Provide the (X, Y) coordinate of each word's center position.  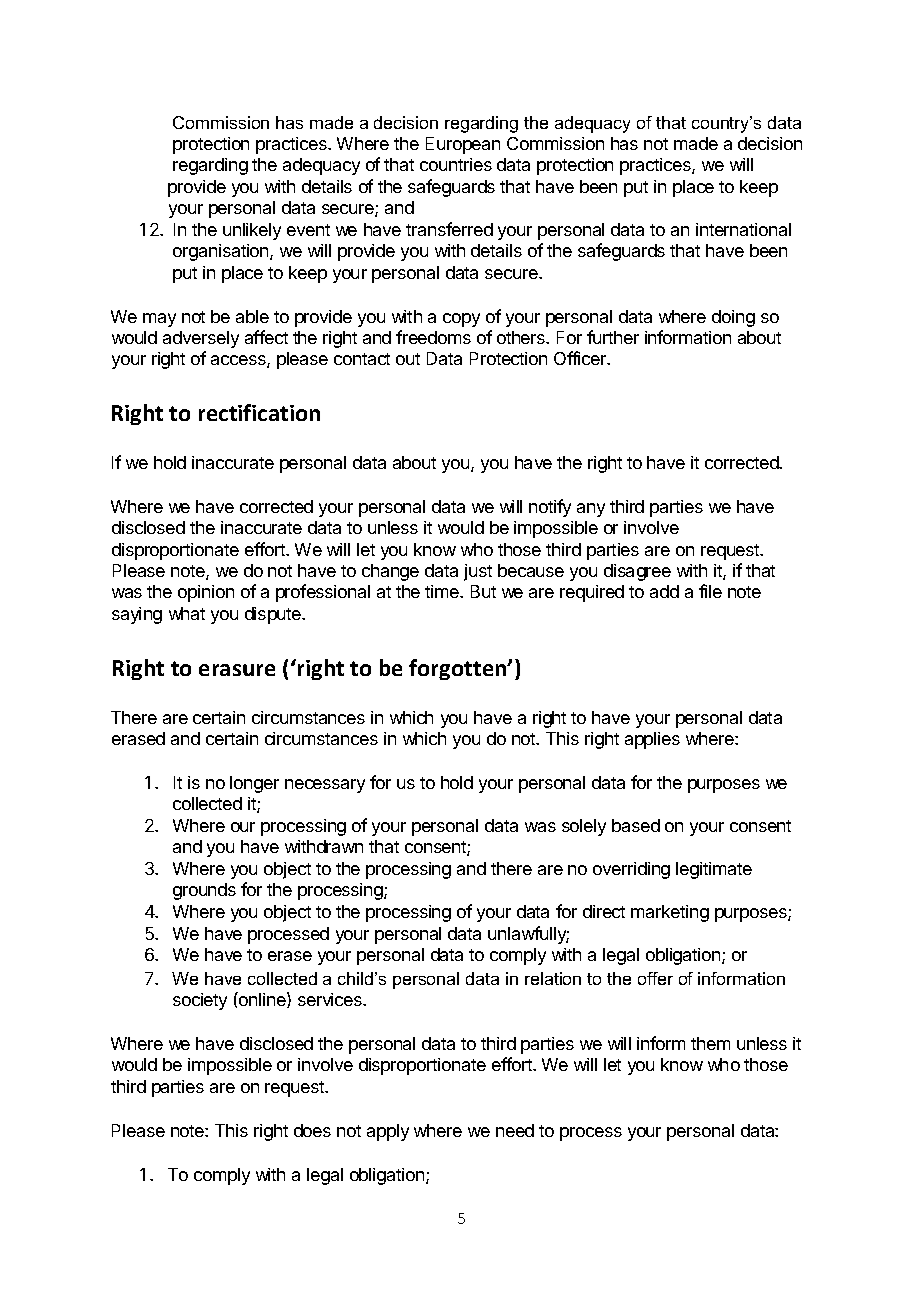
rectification (259, 412)
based (636, 825)
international (743, 229)
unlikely (252, 231)
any (591, 510)
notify (550, 508)
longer (254, 784)
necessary (325, 786)
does (312, 1130)
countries (456, 164)
